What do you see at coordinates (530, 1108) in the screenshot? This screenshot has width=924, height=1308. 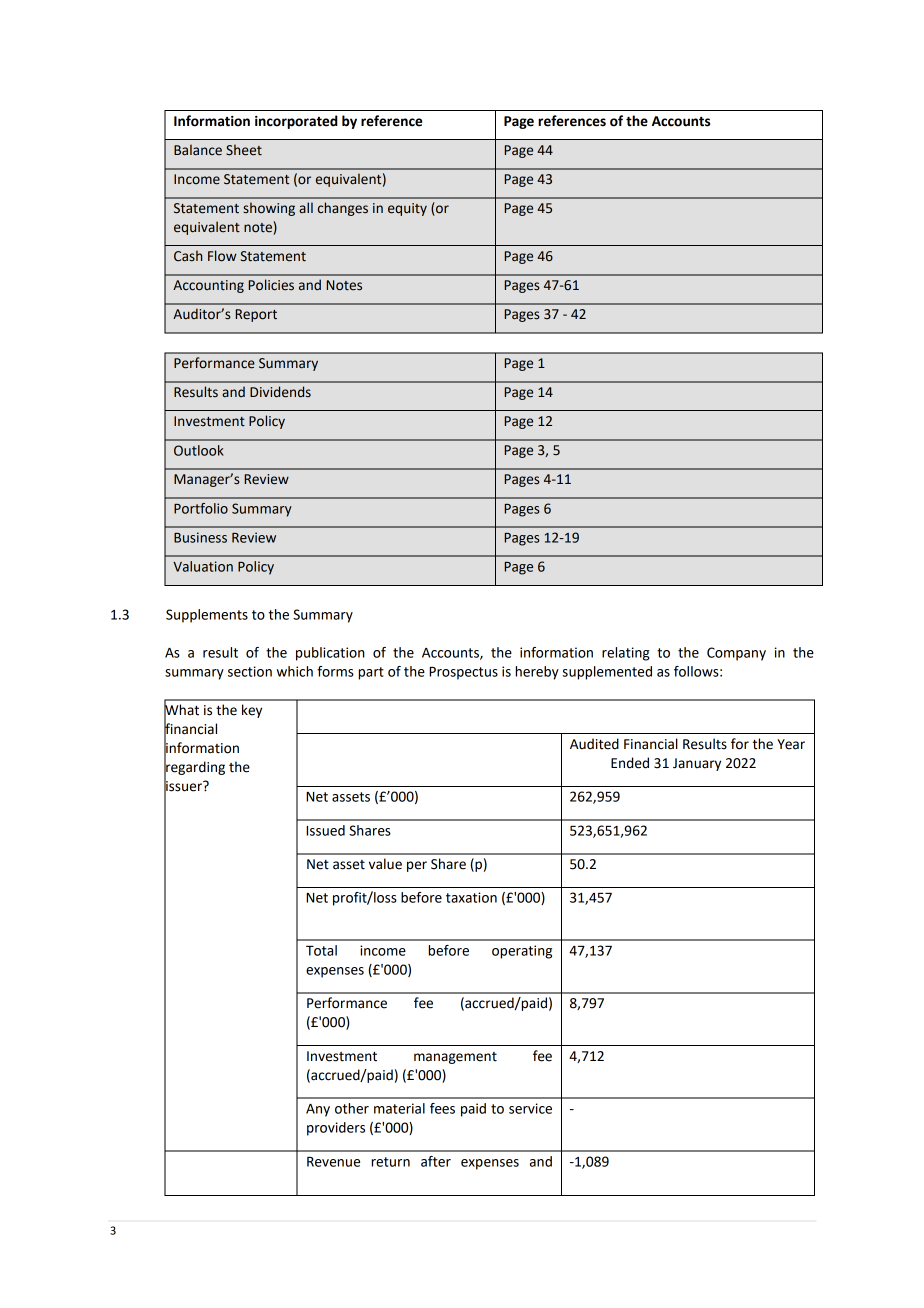 I see `service` at bounding box center [530, 1108].
